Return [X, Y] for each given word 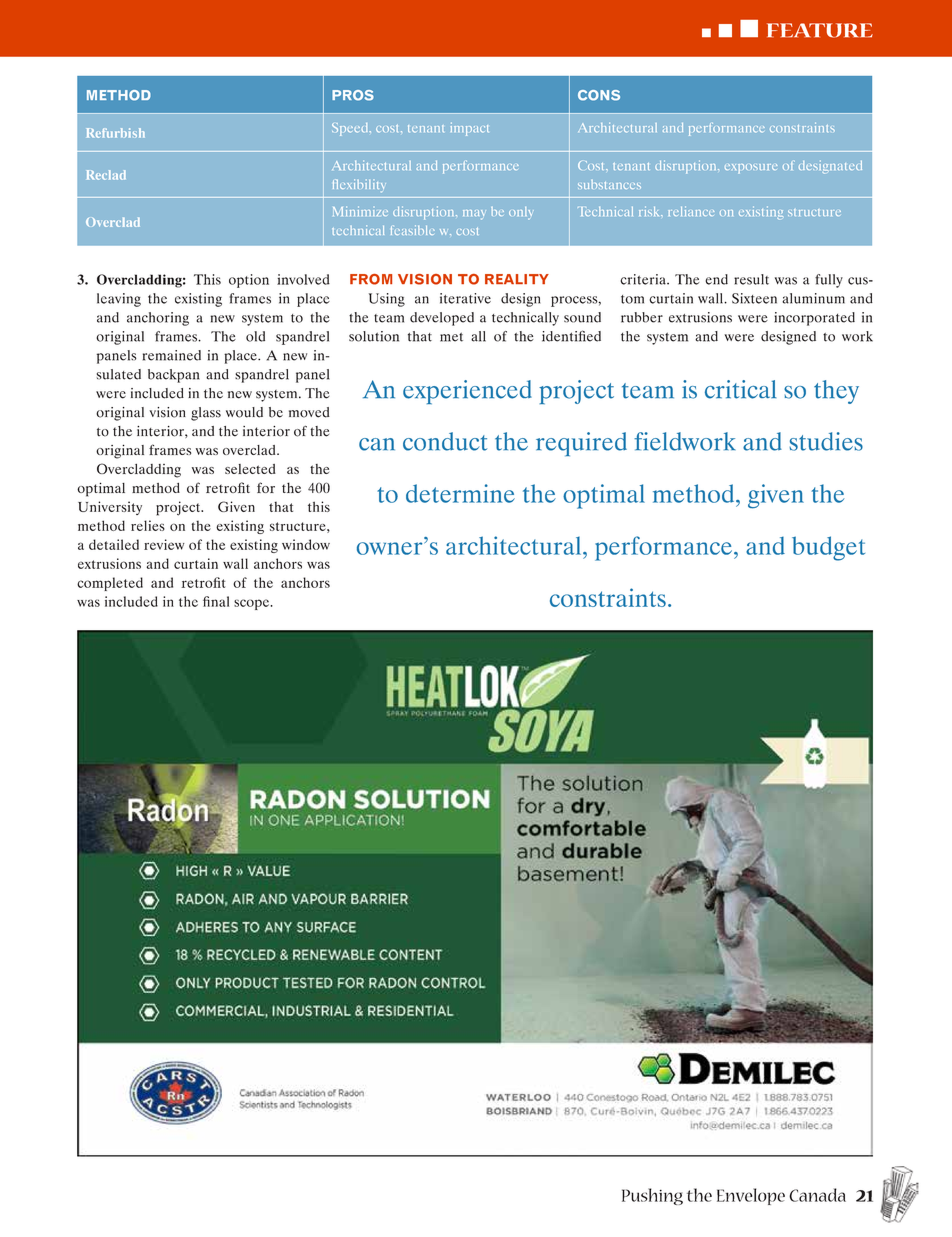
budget [828, 548]
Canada [817, 1195]
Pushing [652, 1196]
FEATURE [820, 30]
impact [470, 129]
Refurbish [115, 133]
